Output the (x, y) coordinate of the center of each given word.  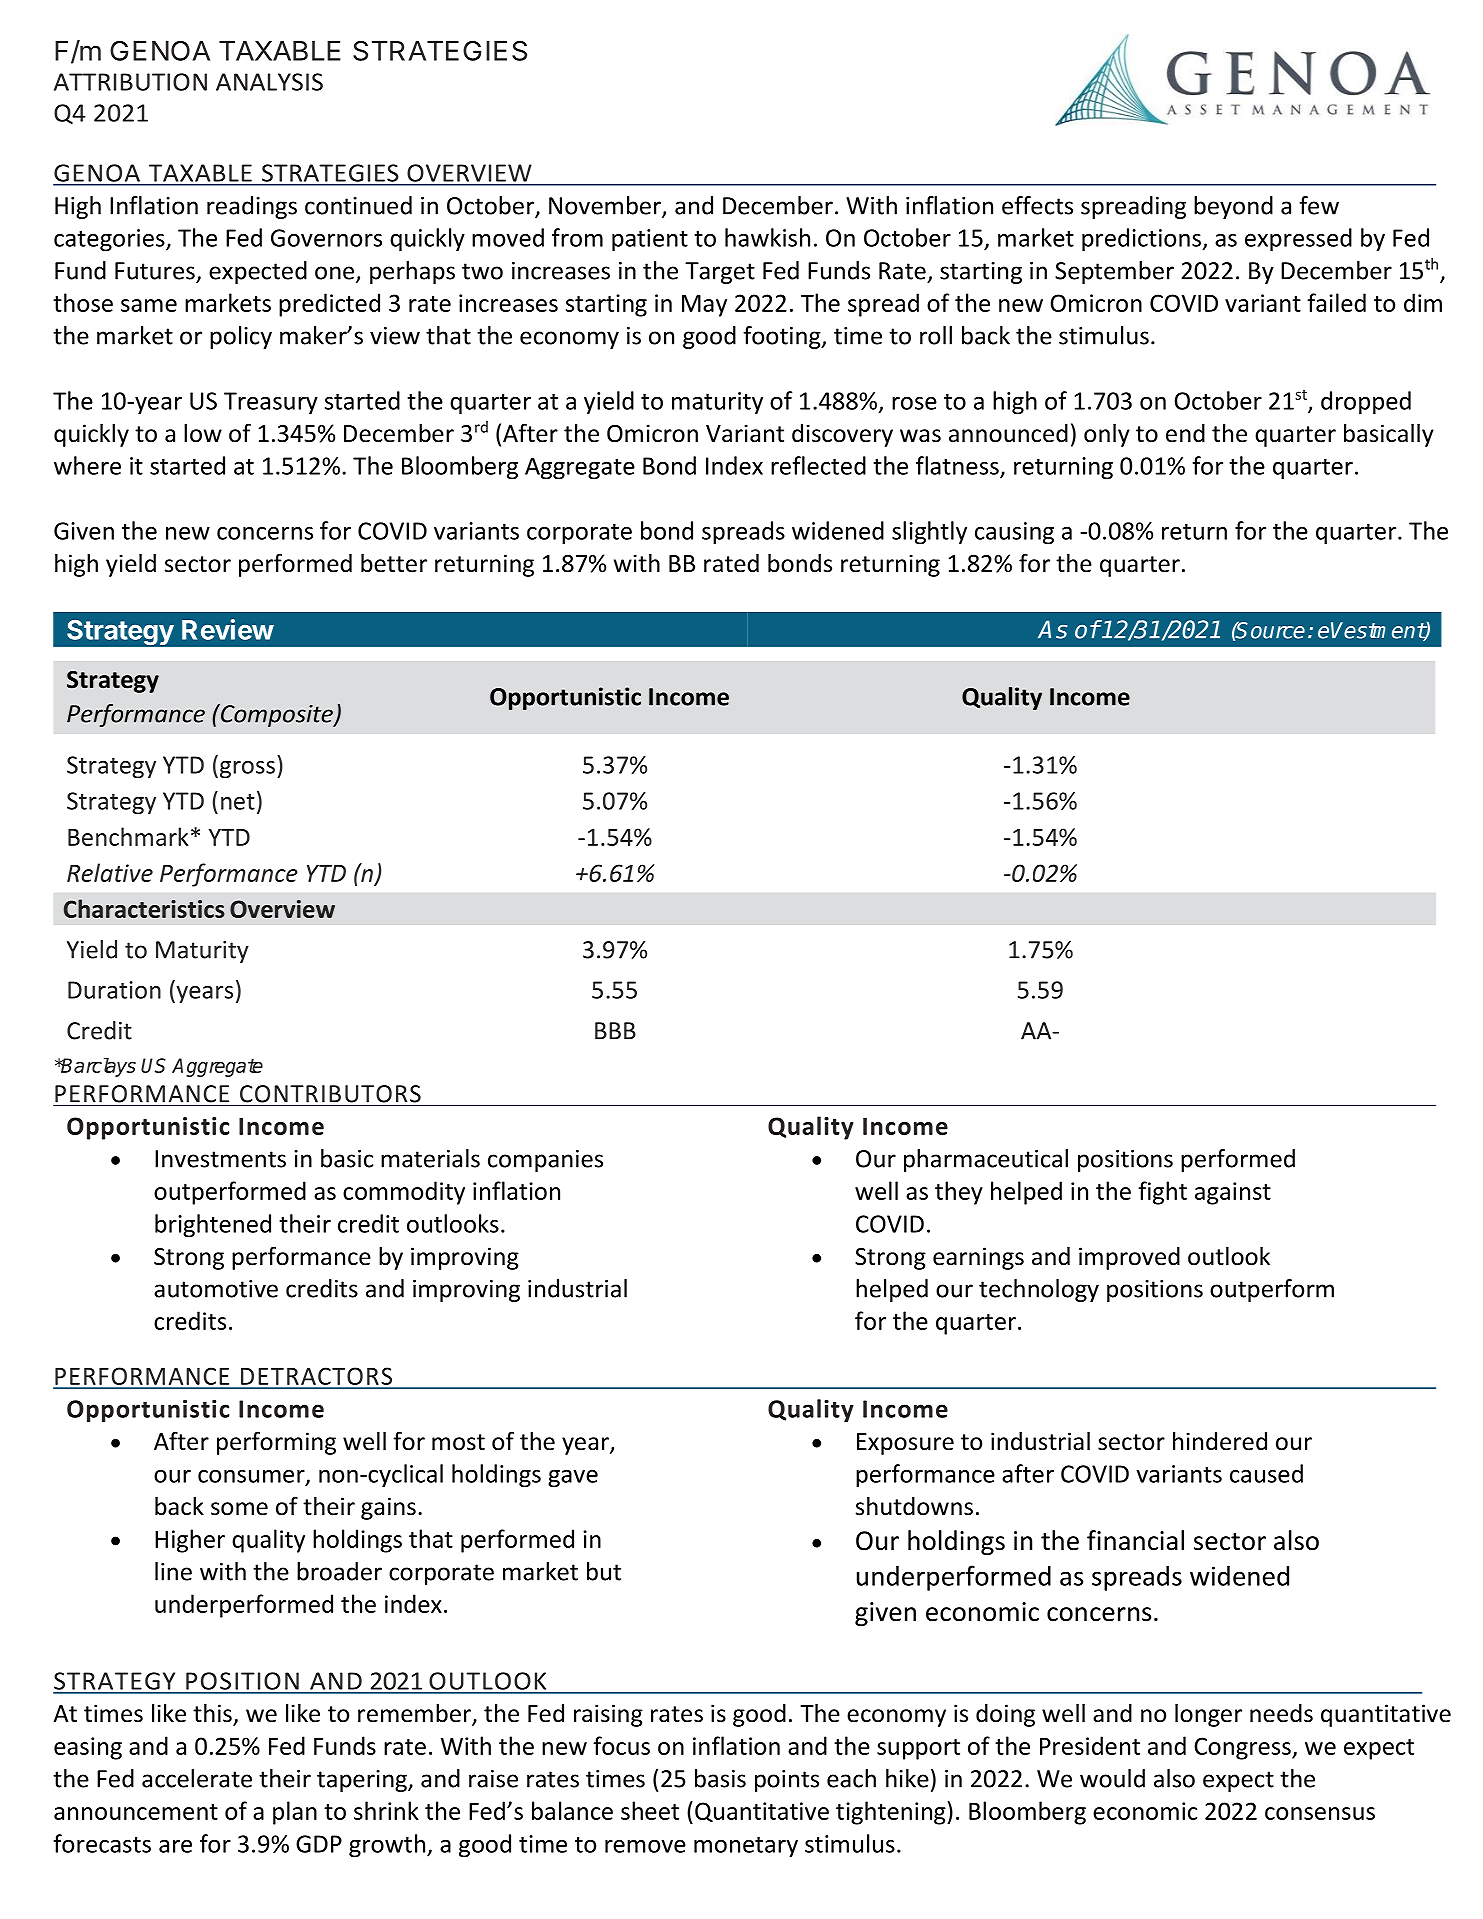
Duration (114, 990)
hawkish (767, 237)
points (787, 1781)
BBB (615, 1031)
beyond (1233, 207)
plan (295, 1813)
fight (1162, 1193)
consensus (1320, 1813)
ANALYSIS (269, 82)
